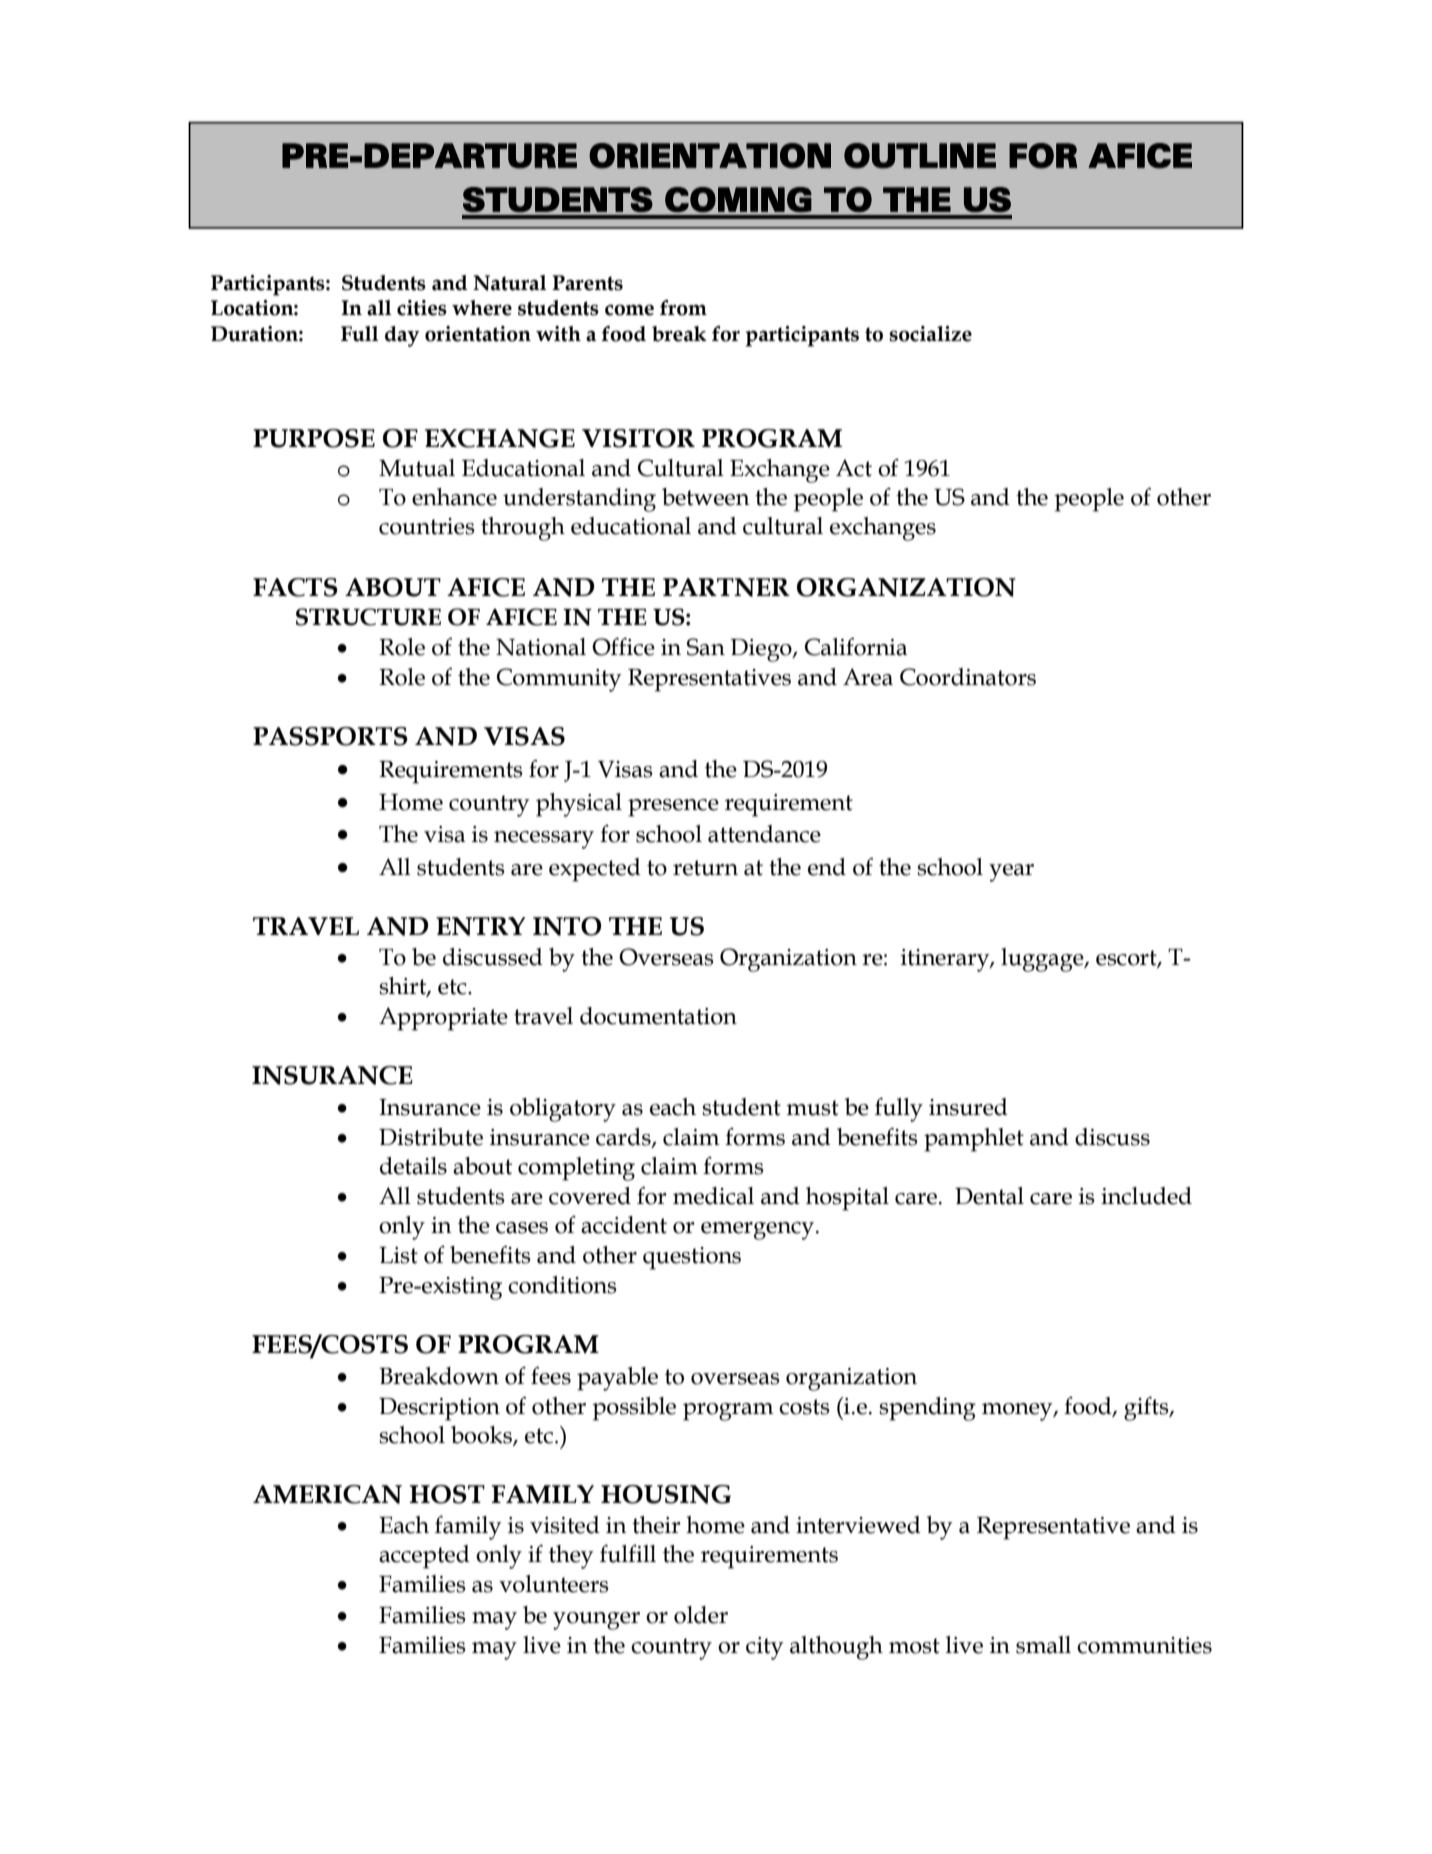 Image resolution: width=1432 pixels, height=1854 pixels. I want to click on OUTLINE, so click(920, 156).
